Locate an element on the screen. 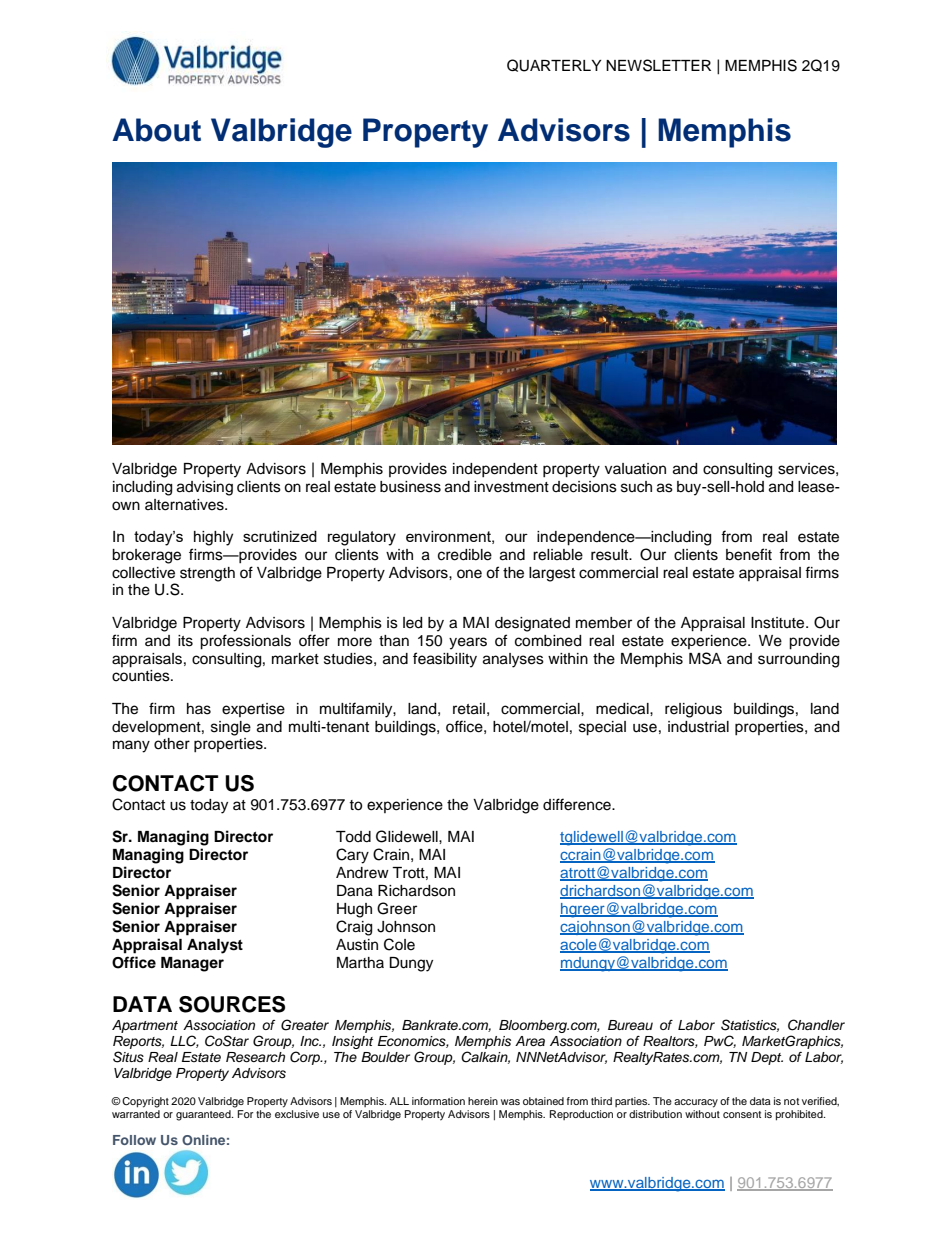 The width and height of the screenshot is (952, 1233). highly is located at coordinates (213, 538).
